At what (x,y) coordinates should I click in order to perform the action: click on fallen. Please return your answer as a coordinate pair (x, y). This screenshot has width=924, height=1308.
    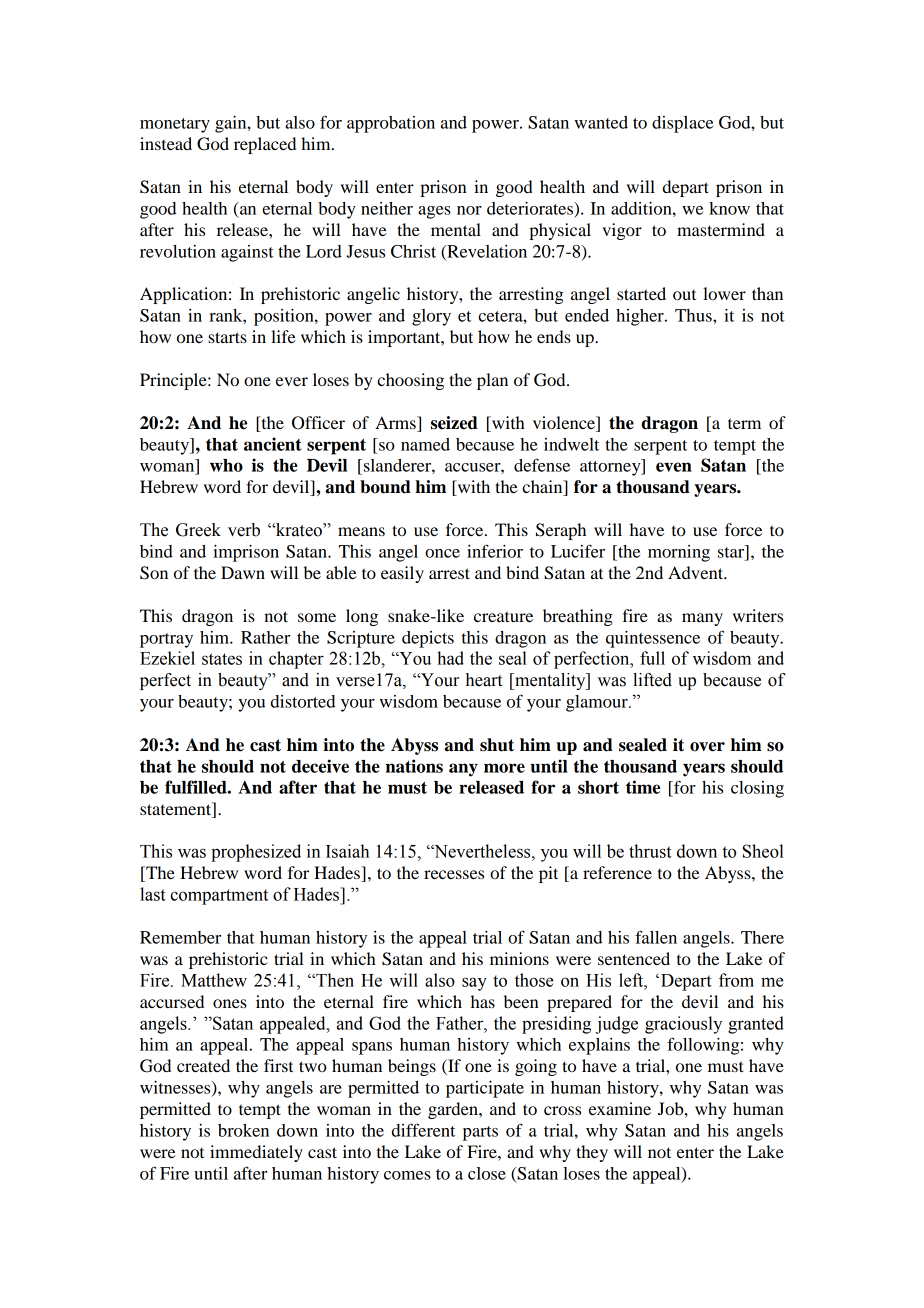
    Looking at the image, I should click on (656, 937).
